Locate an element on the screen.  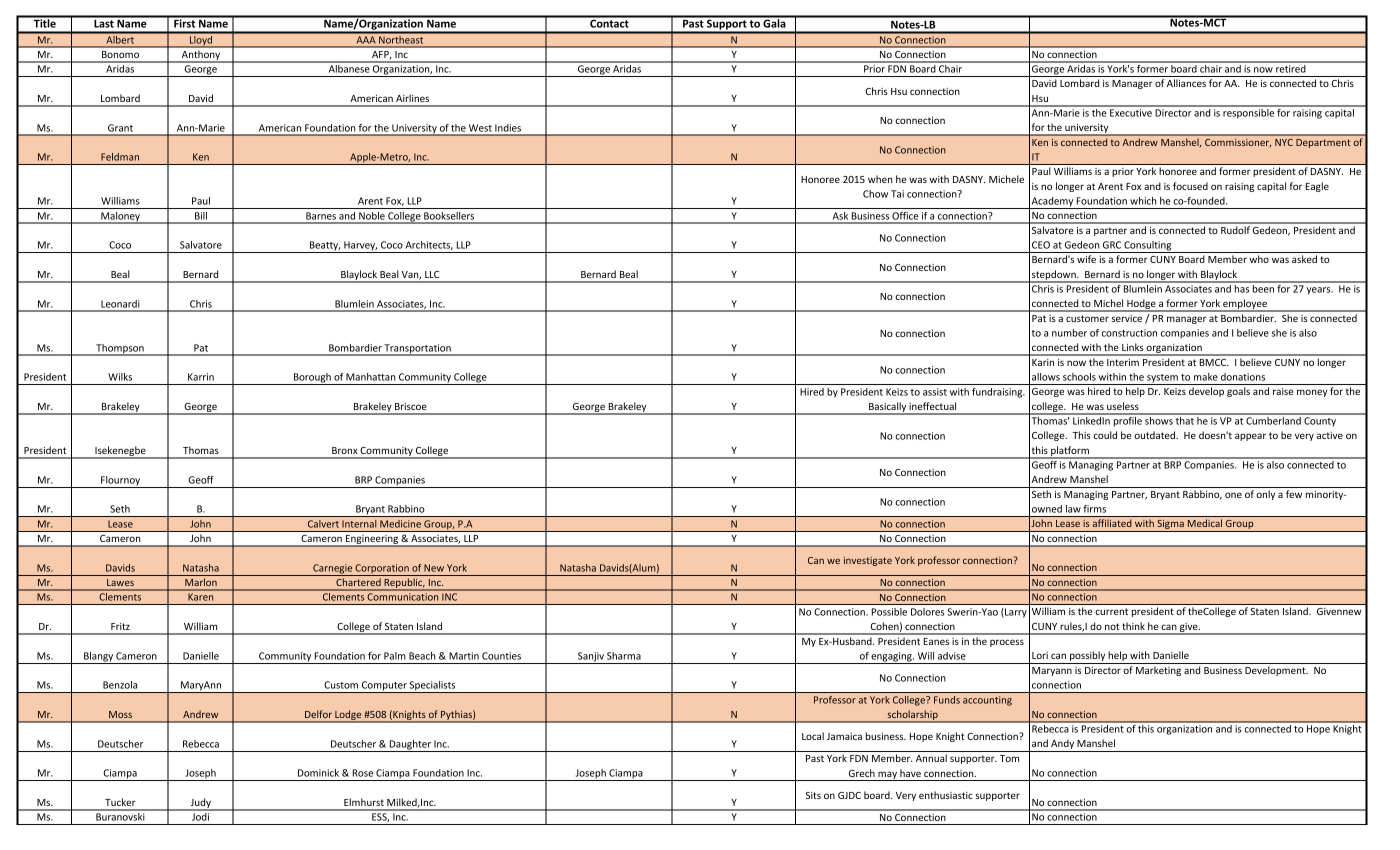
Alliances is located at coordinates (1186, 83).
